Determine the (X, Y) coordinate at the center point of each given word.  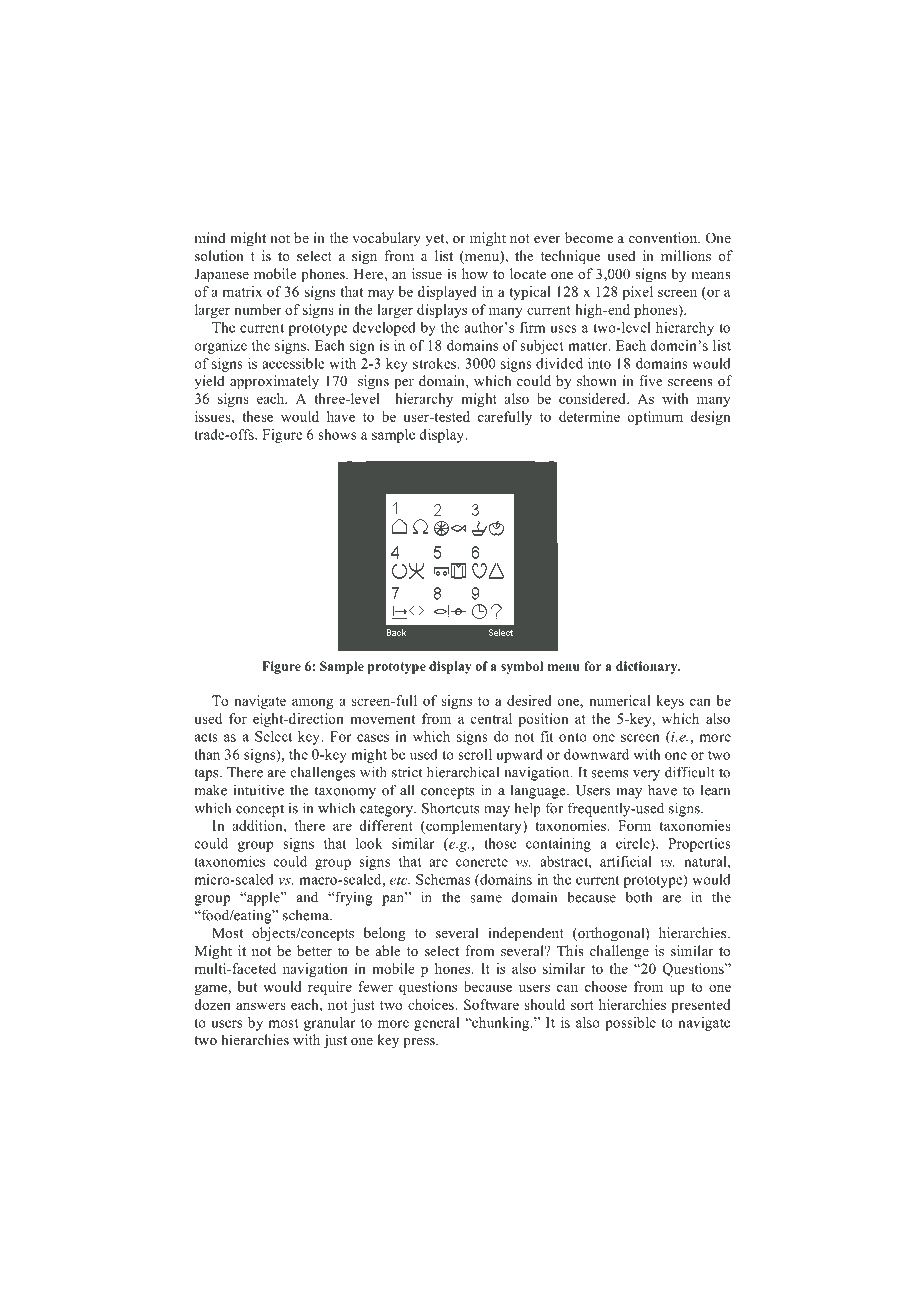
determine (589, 416)
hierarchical (463, 772)
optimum (655, 418)
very (646, 775)
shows (337, 434)
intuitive (259, 790)
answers (261, 1006)
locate (528, 273)
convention (664, 237)
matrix (242, 291)
